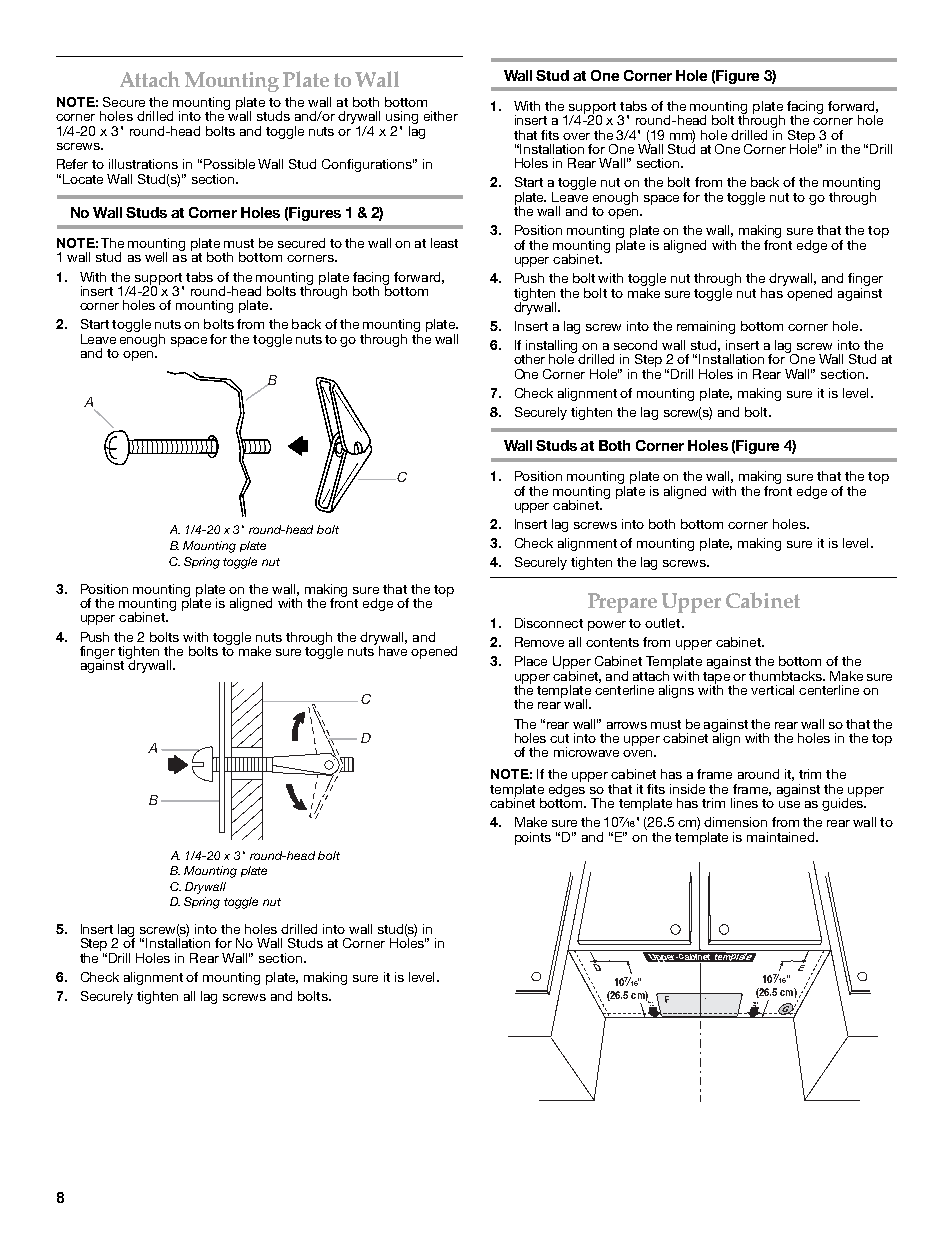 This image has width=952, height=1233. What do you see at coordinates (735, 822) in the image?
I see `dimension` at bounding box center [735, 822].
